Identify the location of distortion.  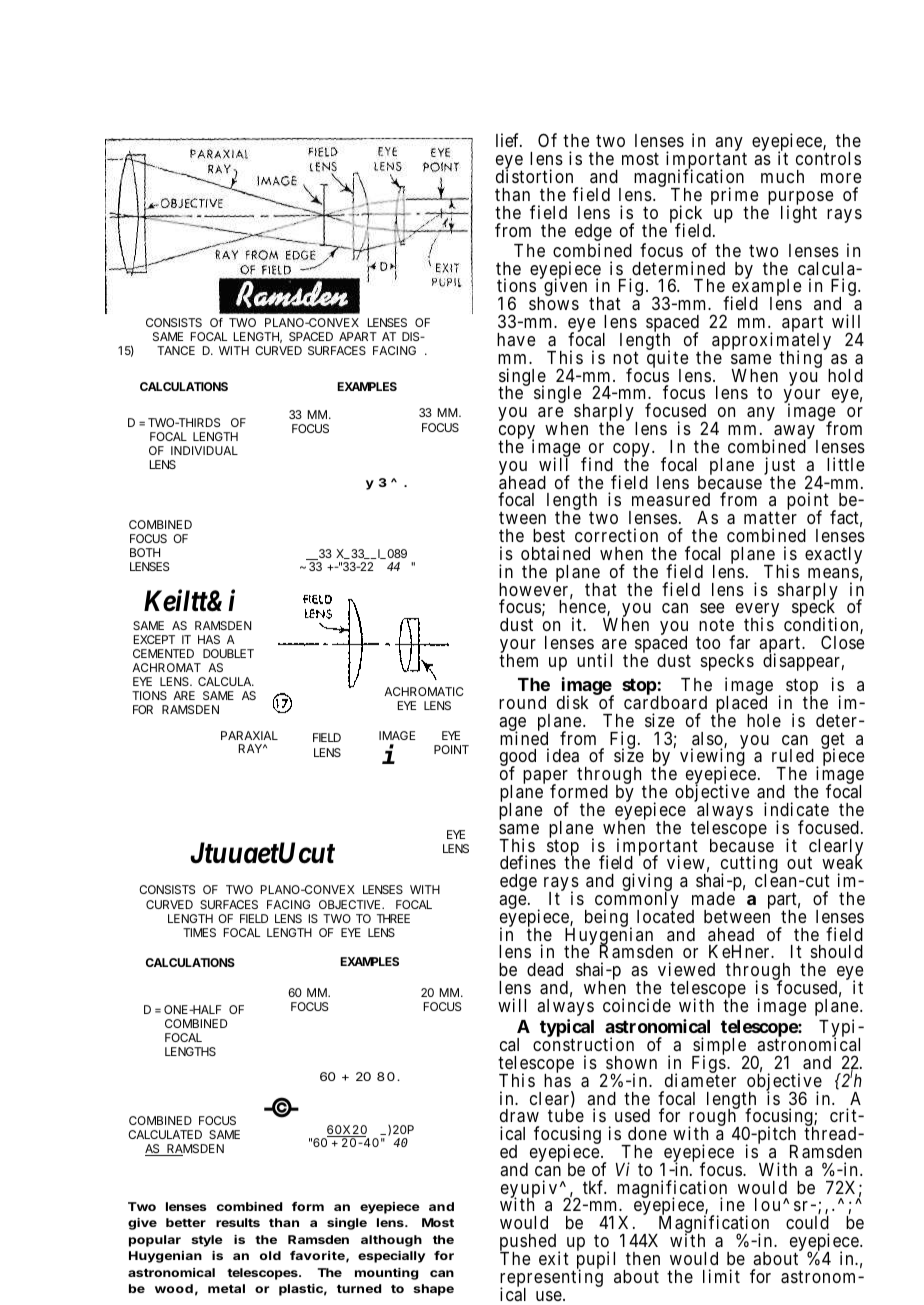
(534, 176).
